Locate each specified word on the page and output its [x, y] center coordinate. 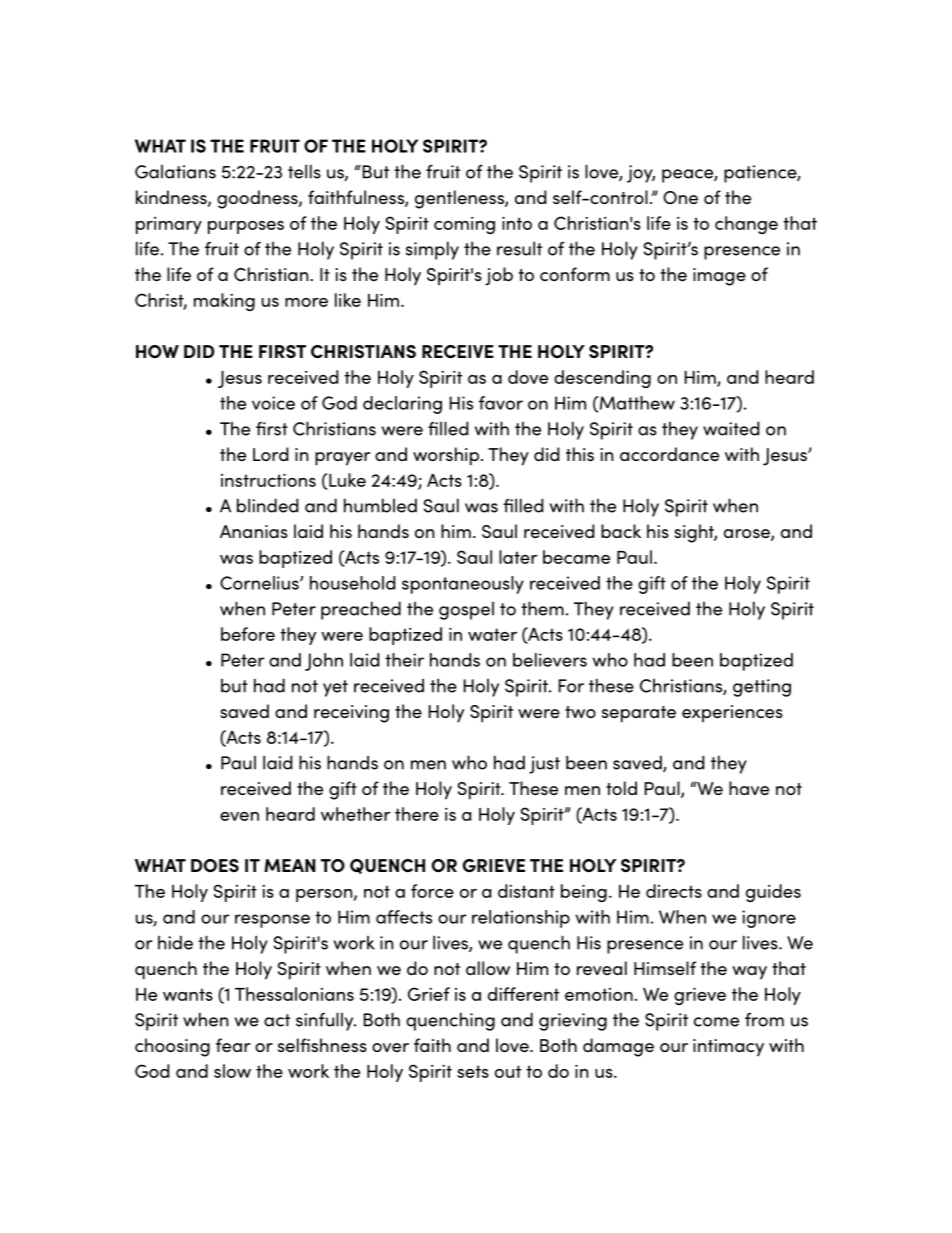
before [248, 634]
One [680, 197]
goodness [258, 199]
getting [762, 688]
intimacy [728, 1048]
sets [473, 1071]
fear [233, 1045]
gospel [466, 611]
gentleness [460, 199]
